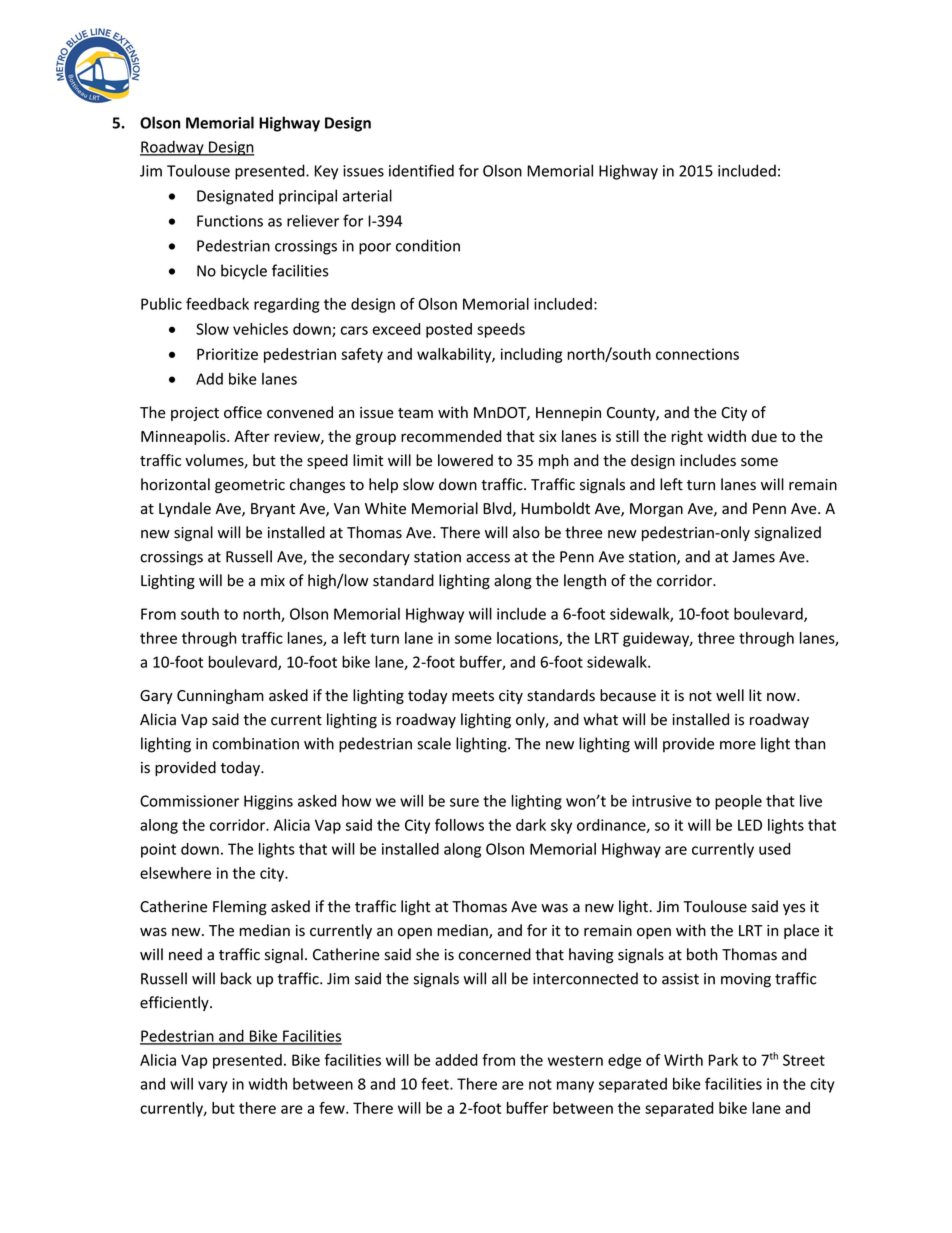 Image resolution: width=952 pixels, height=1233 pixels. I want to click on follows, so click(459, 825).
